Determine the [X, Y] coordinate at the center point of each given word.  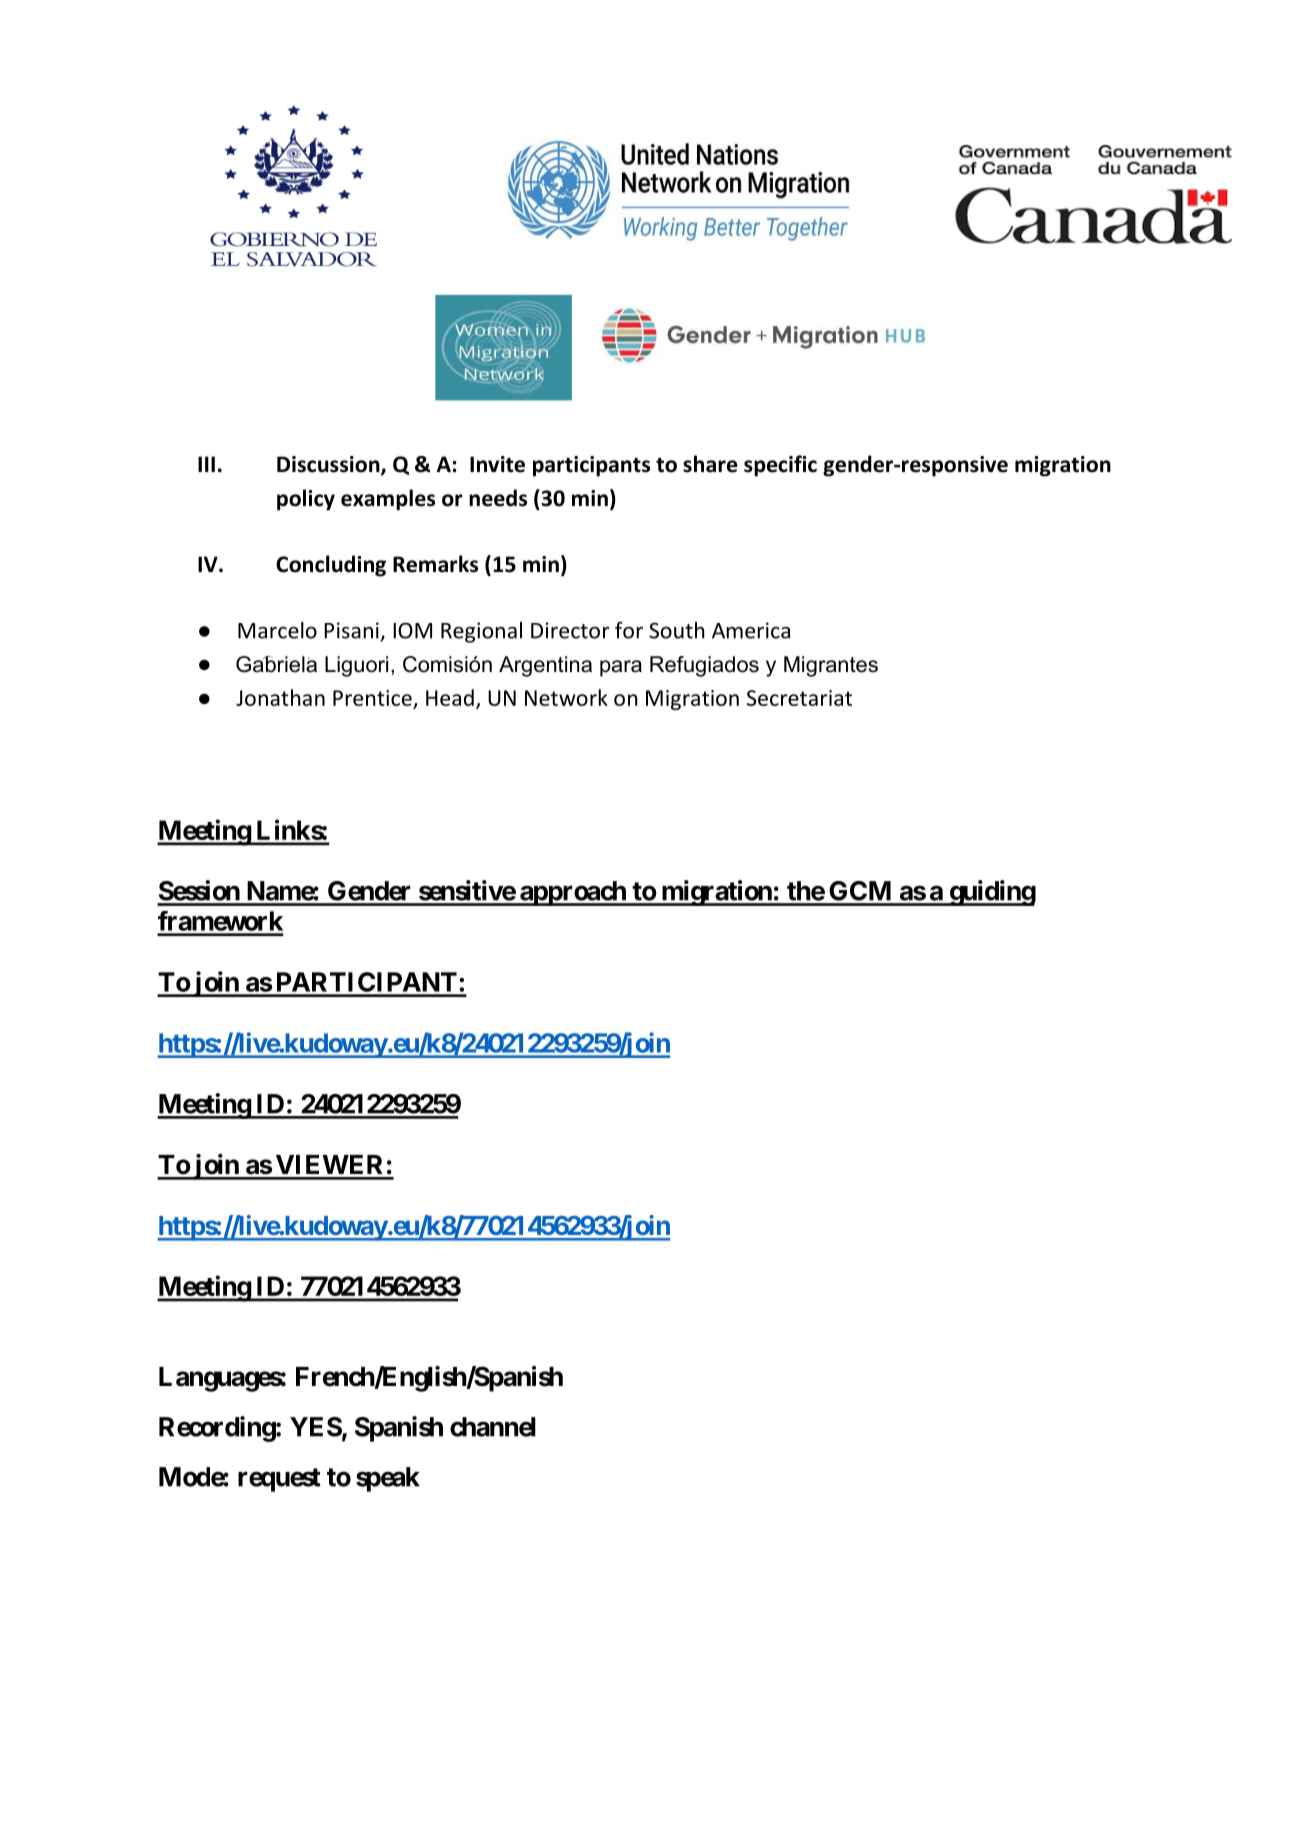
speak [388, 1479]
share [710, 464]
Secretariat [799, 698]
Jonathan [280, 697]
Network [566, 697]
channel [493, 1427]
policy [306, 500]
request [279, 1480]
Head [450, 697]
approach [573, 893]
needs [498, 498]
